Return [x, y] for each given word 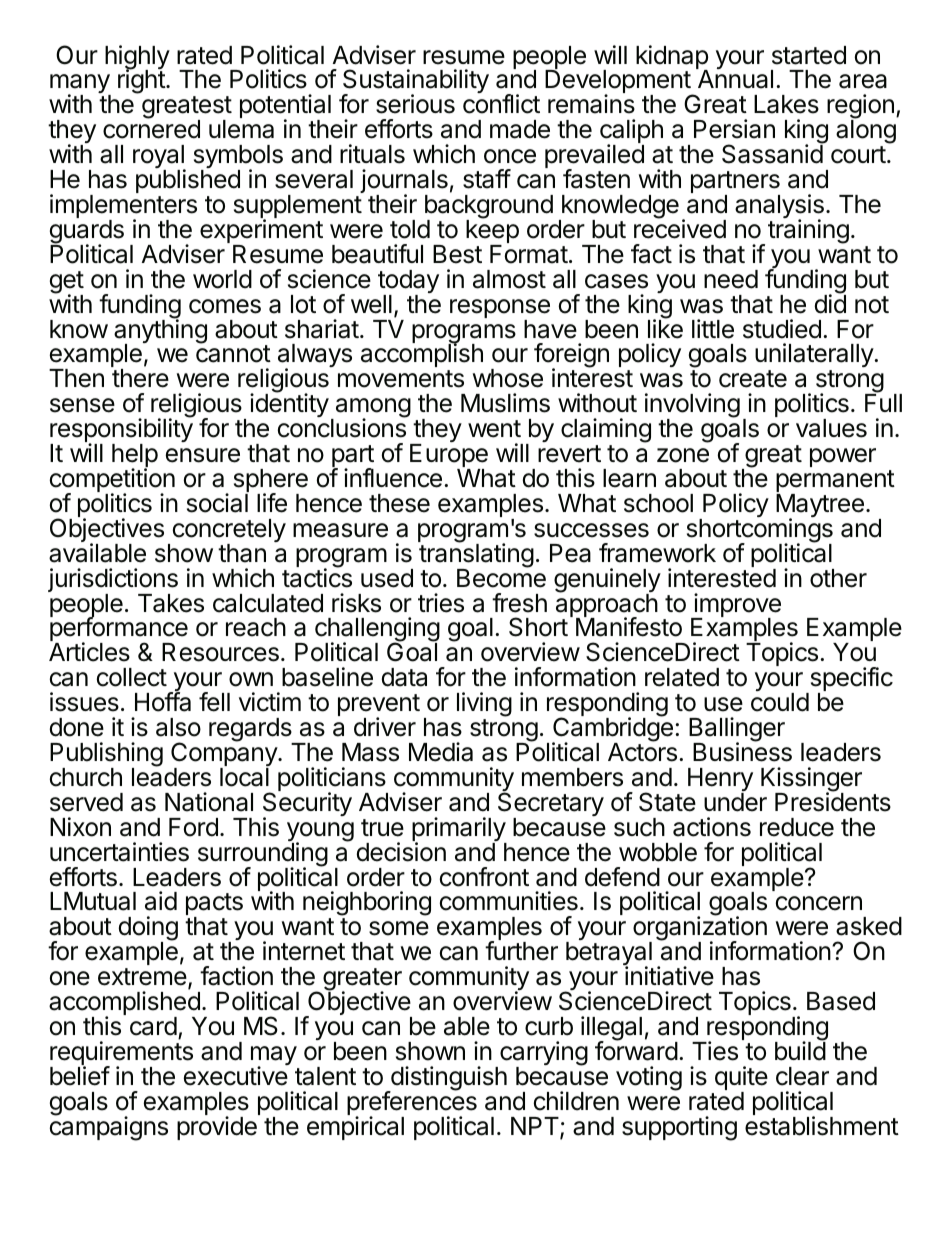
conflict [501, 104]
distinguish [448, 1079]
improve [736, 606]
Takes [171, 603]
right [142, 81]
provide [217, 1128]
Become [501, 577]
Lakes [786, 104]
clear [802, 1076]
